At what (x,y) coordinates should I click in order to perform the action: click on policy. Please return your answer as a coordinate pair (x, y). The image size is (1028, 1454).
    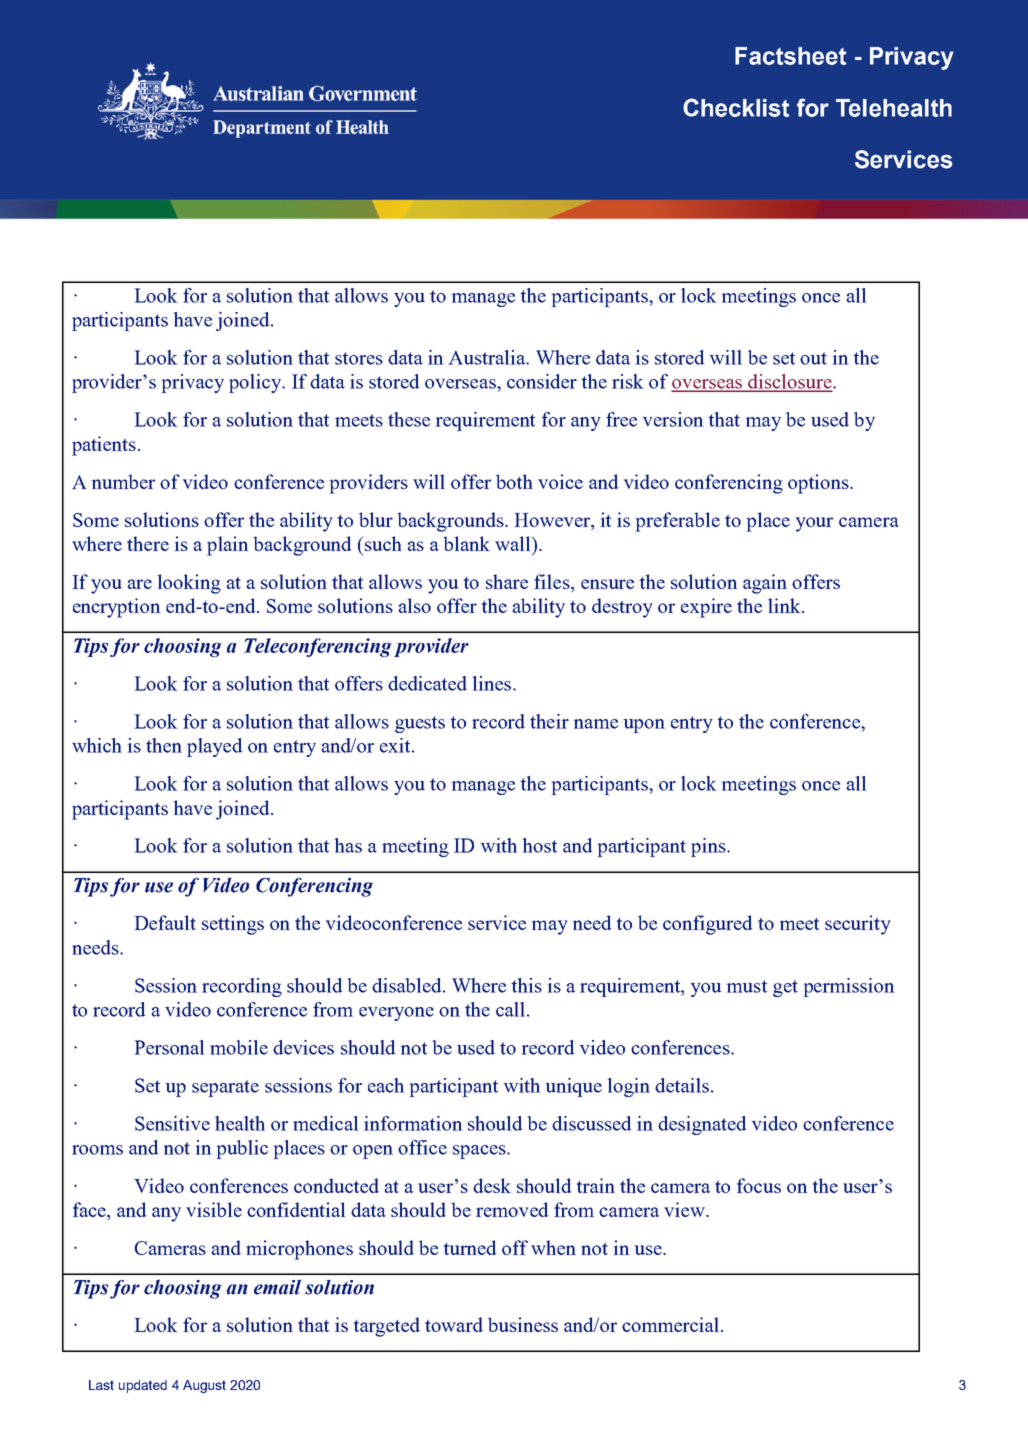
    Looking at the image, I should click on (256, 383).
